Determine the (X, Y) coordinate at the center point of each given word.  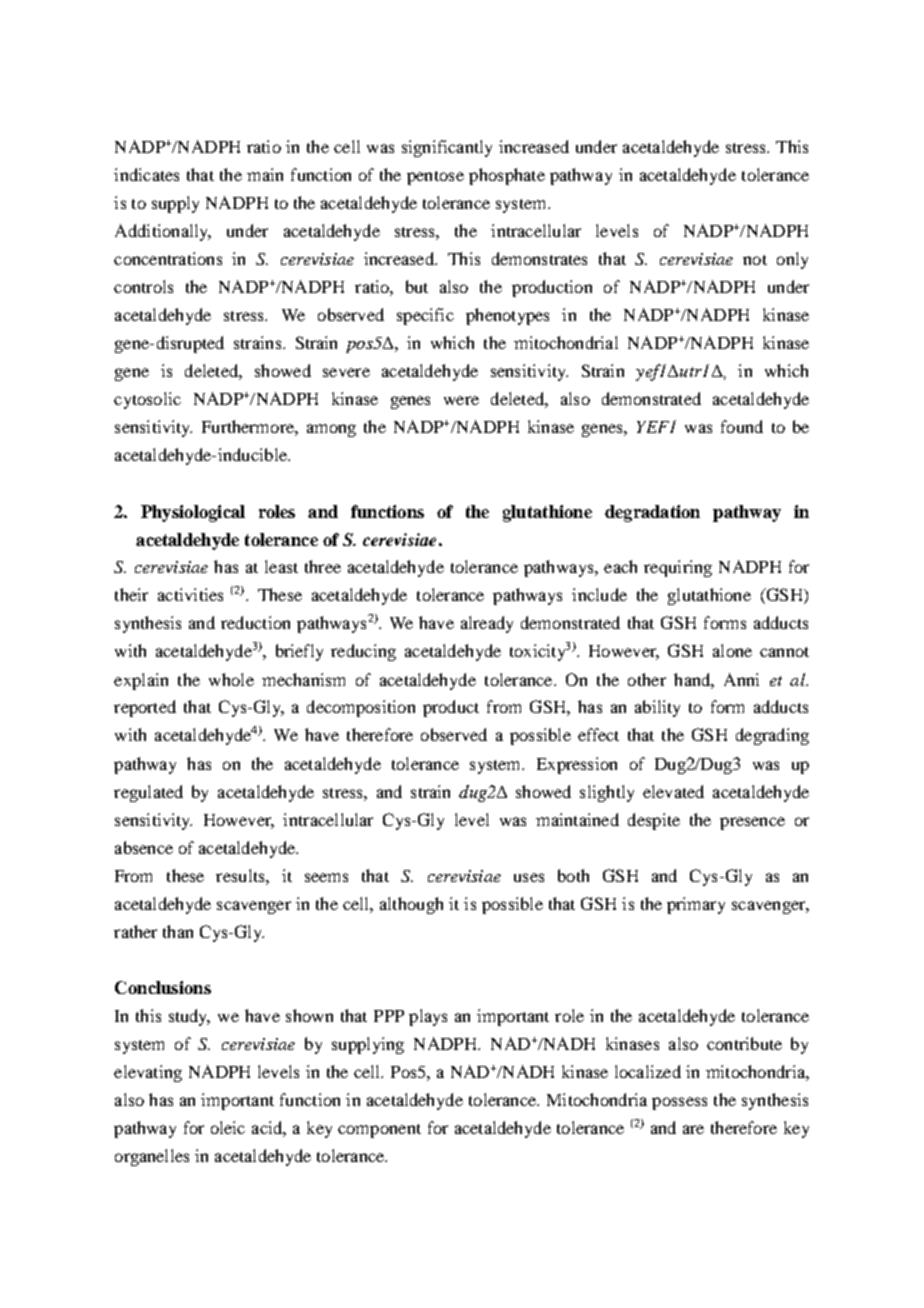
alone (732, 650)
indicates (146, 174)
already (487, 624)
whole (231, 679)
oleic (228, 1127)
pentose (435, 178)
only (792, 260)
